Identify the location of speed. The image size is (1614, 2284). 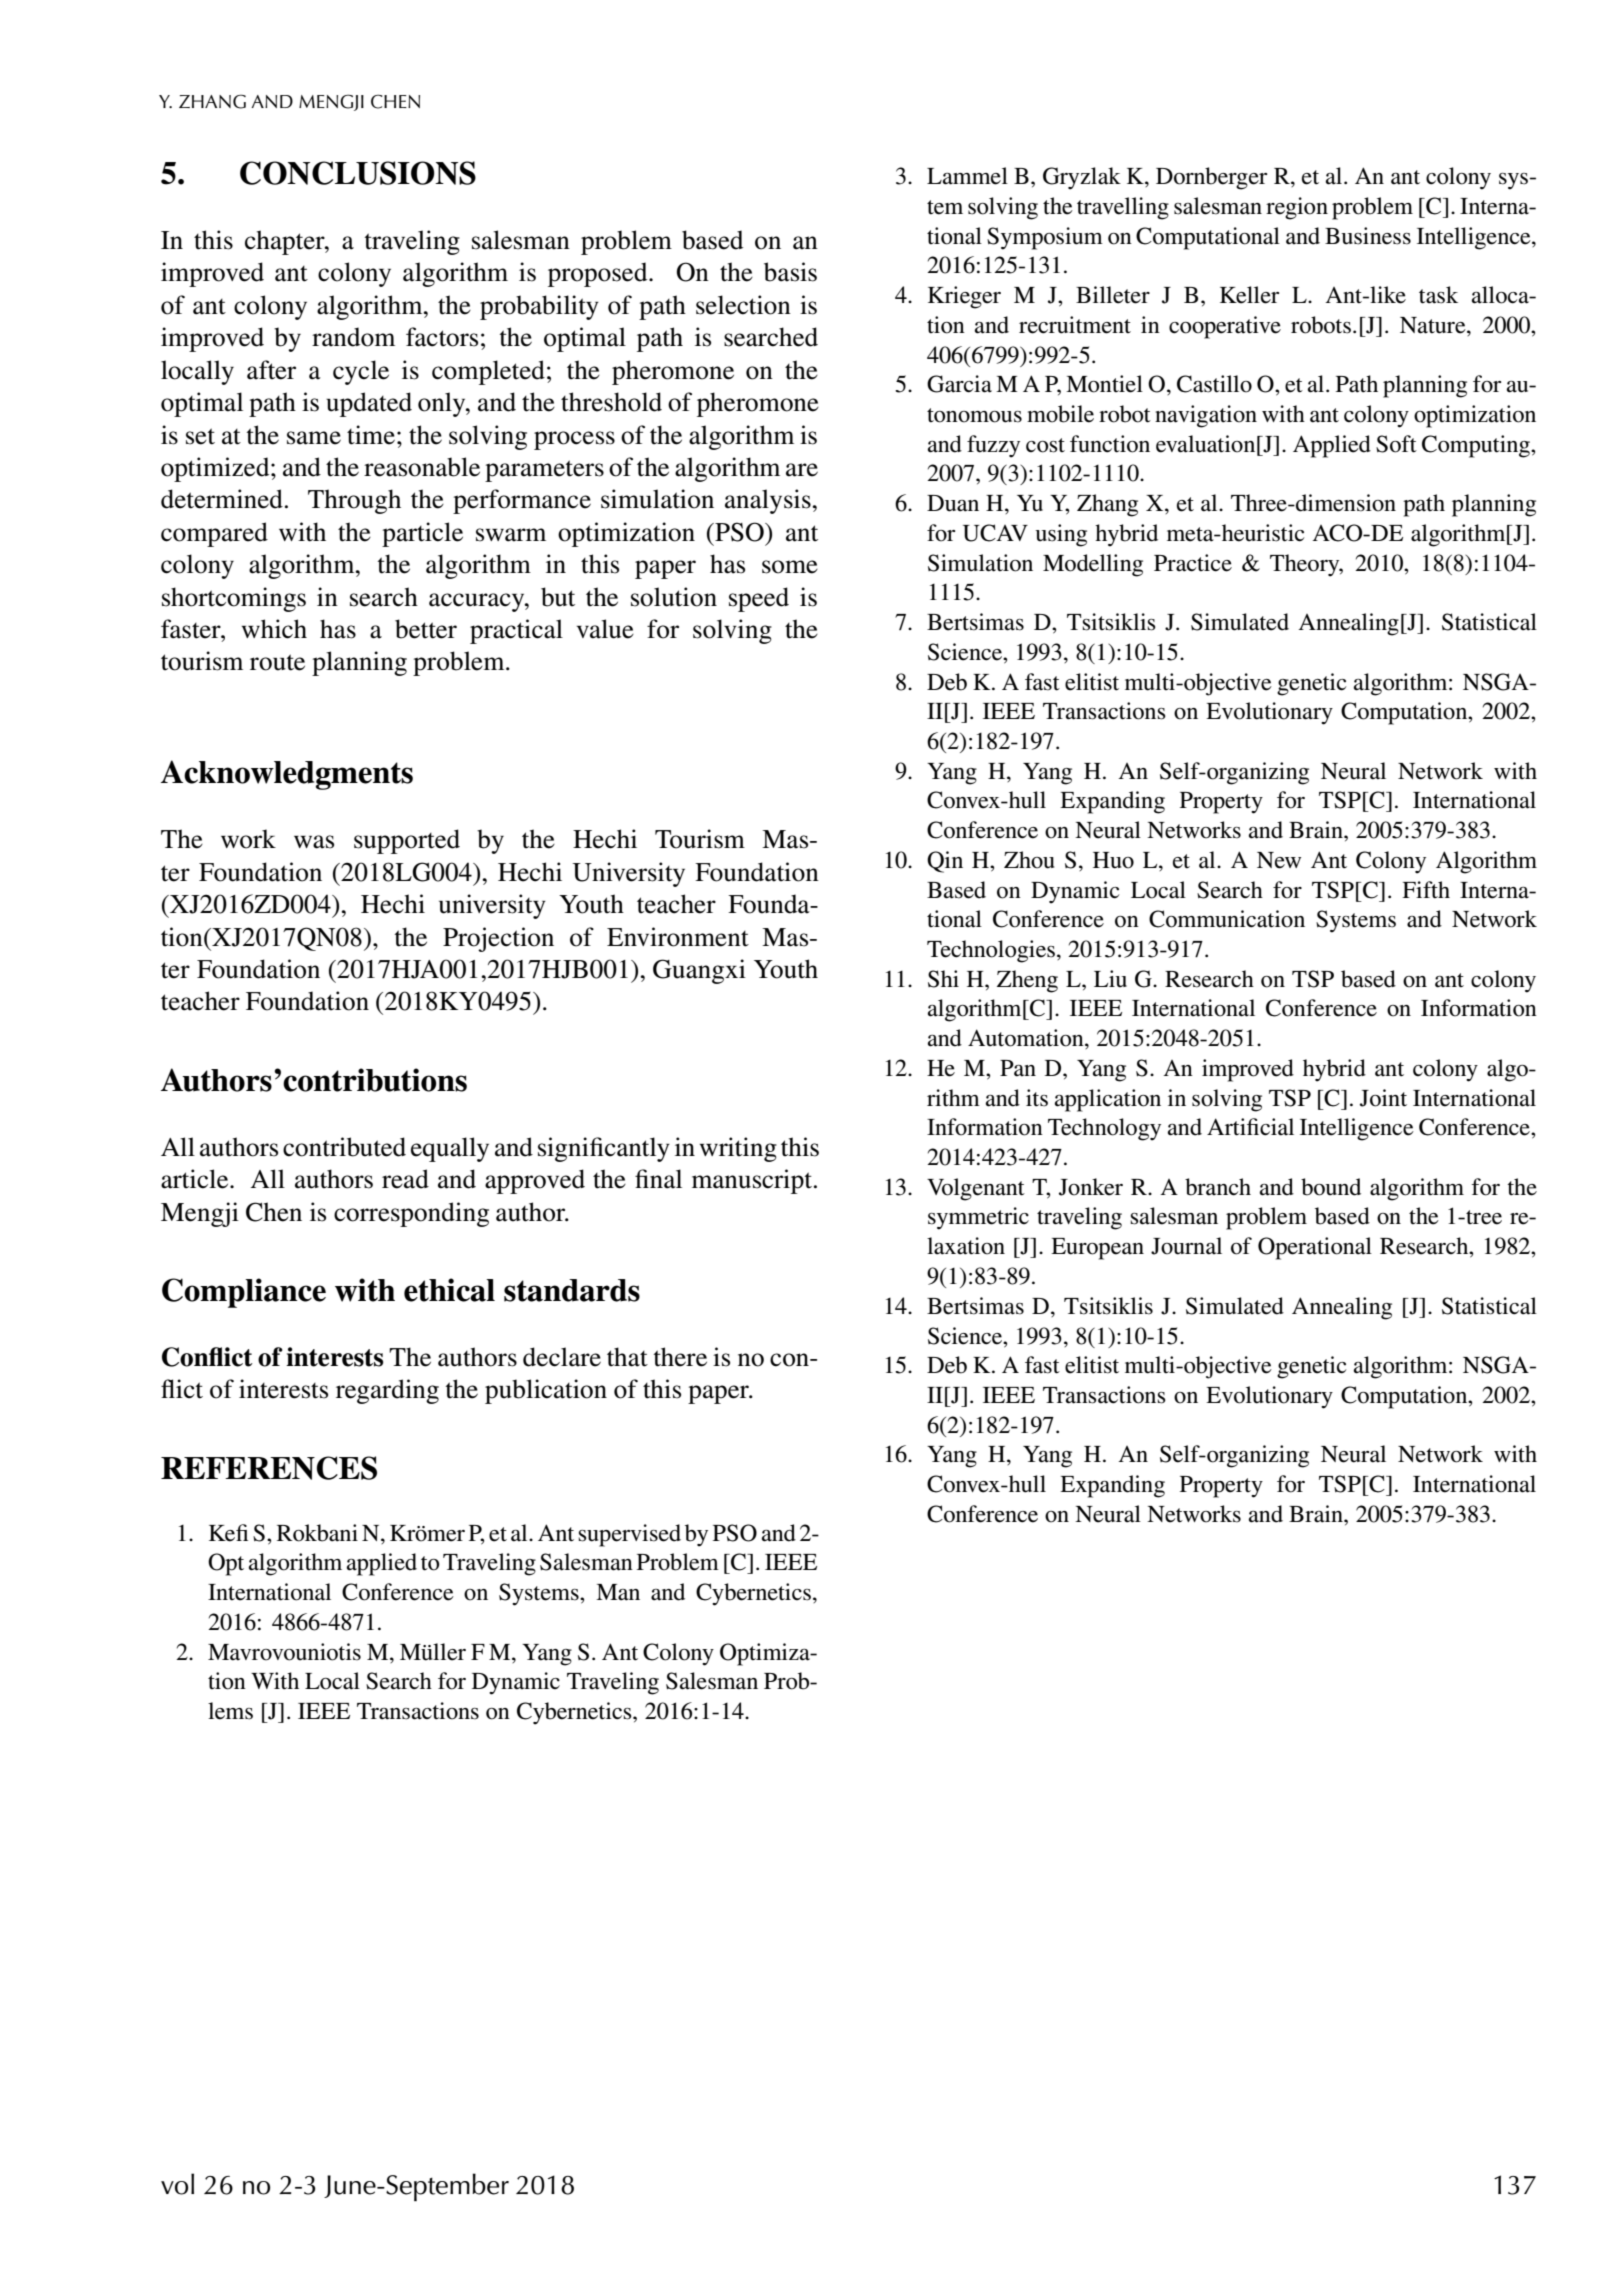
(759, 599).
